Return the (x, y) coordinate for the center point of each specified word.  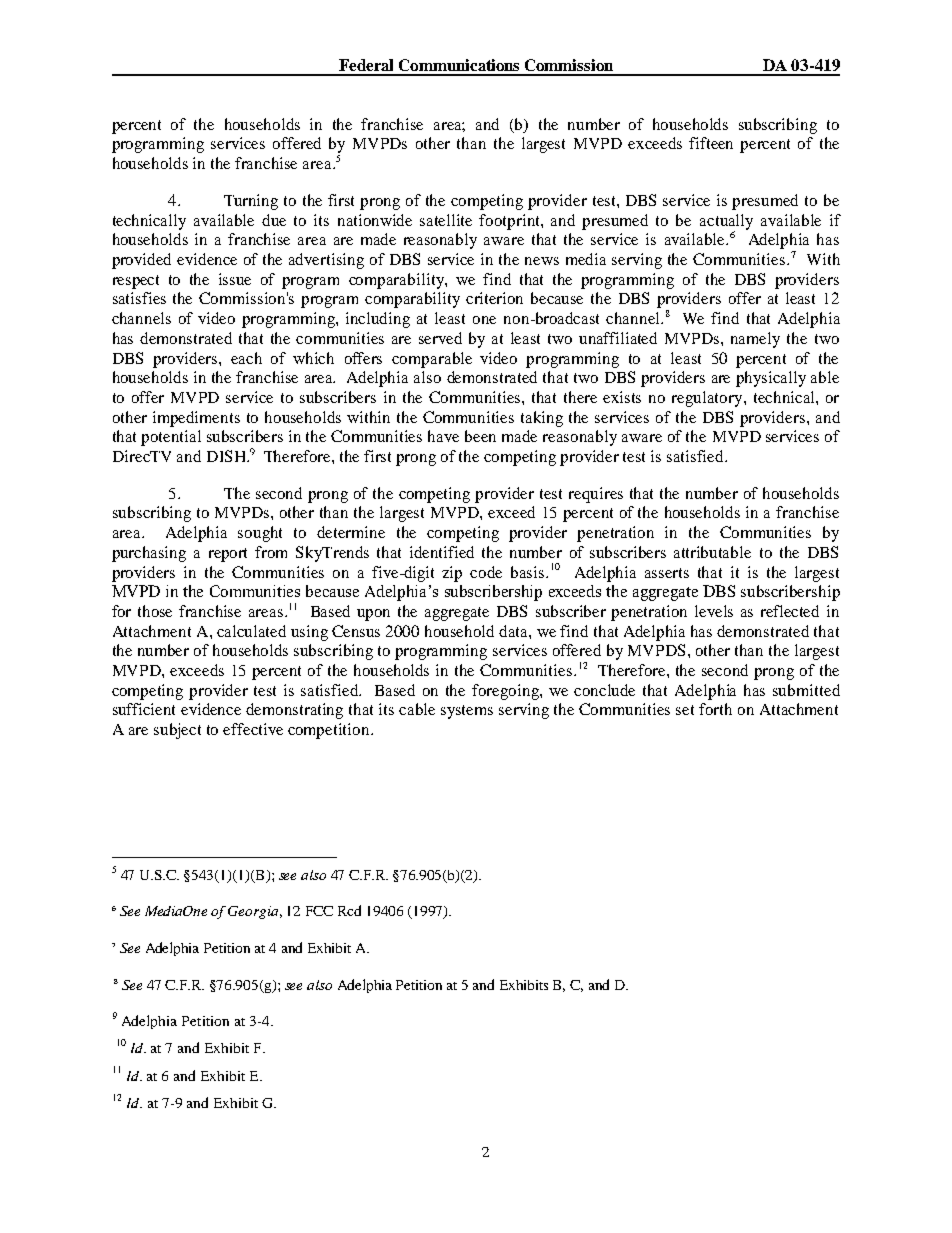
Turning (251, 202)
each (246, 358)
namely (755, 340)
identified (442, 552)
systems (467, 712)
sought (260, 534)
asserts (667, 573)
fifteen (711, 143)
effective (253, 729)
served (440, 338)
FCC (319, 911)
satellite (446, 220)
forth (715, 709)
